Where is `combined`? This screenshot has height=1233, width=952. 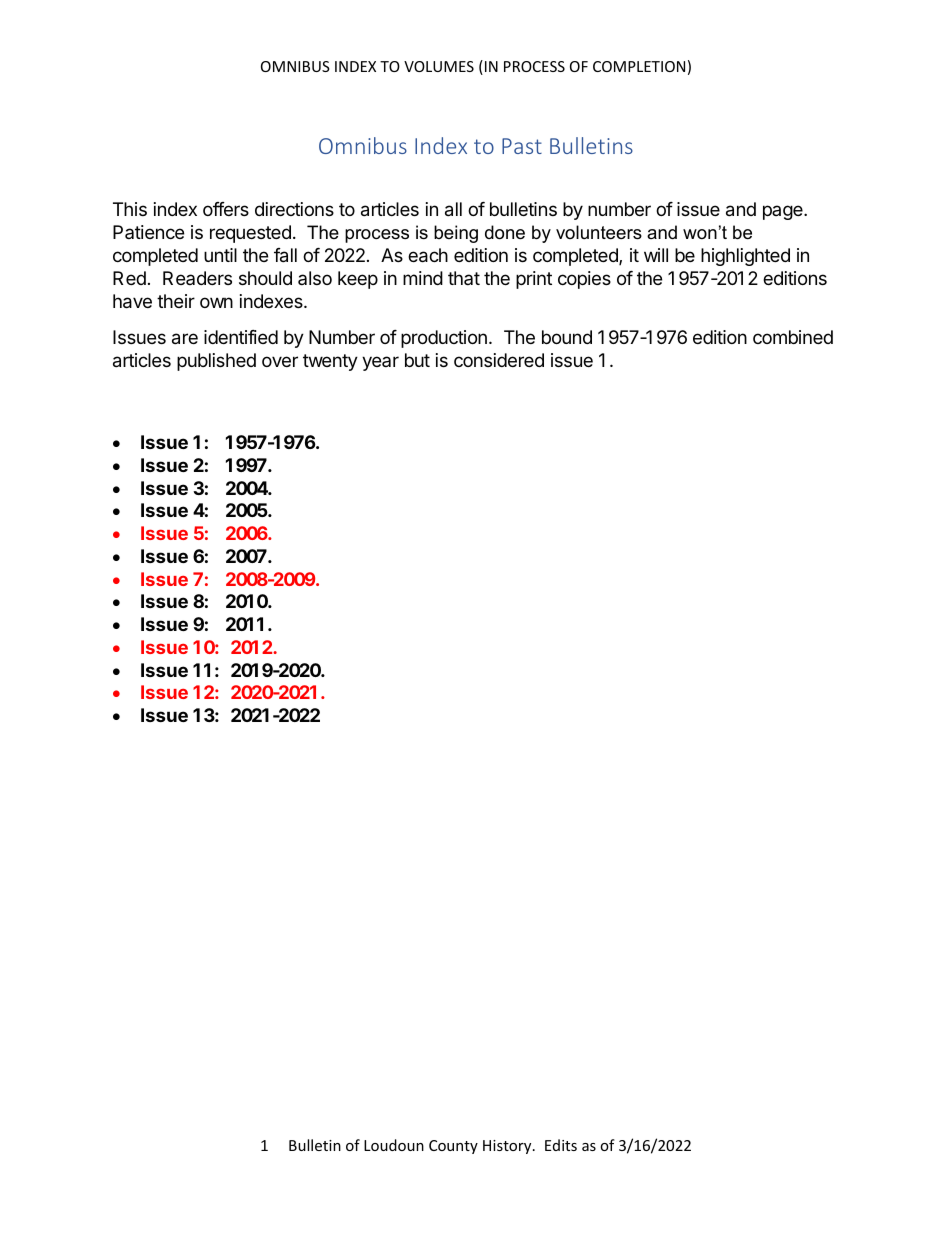
combined is located at coordinates (793, 337).
